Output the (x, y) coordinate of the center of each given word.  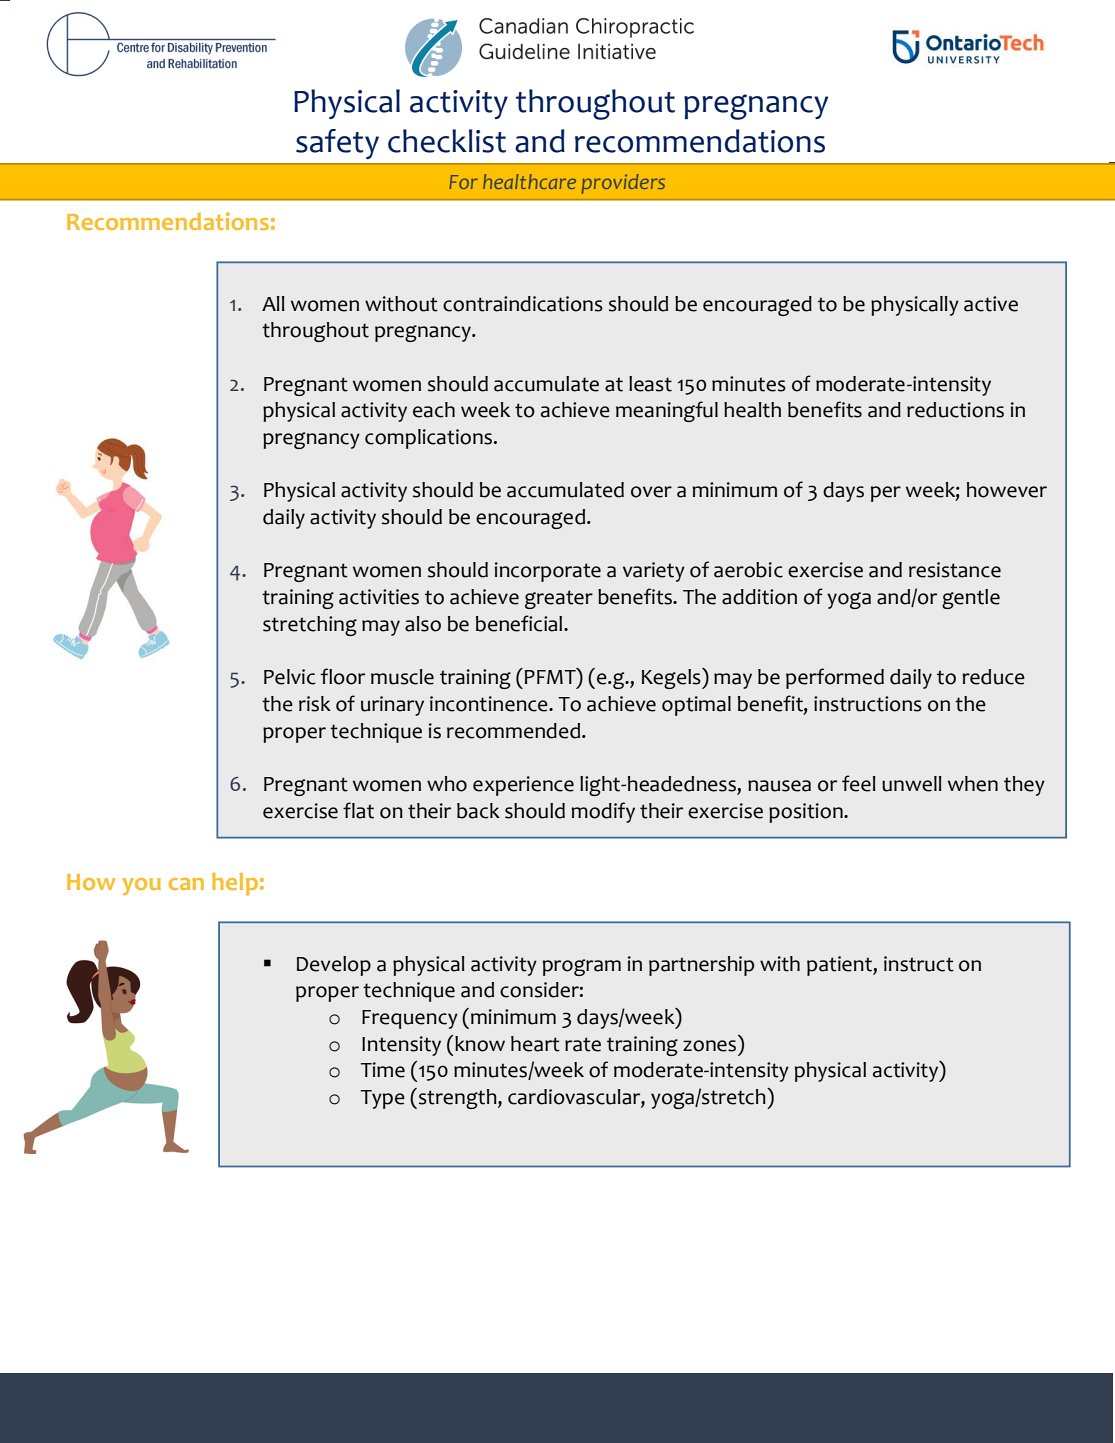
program (582, 967)
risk (315, 704)
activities (379, 597)
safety (337, 144)
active (991, 304)
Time (383, 1070)
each (434, 410)
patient (840, 966)
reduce (993, 677)
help (235, 884)
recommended (515, 731)
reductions (955, 410)
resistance (955, 570)
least (650, 384)
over (651, 492)
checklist (447, 141)
